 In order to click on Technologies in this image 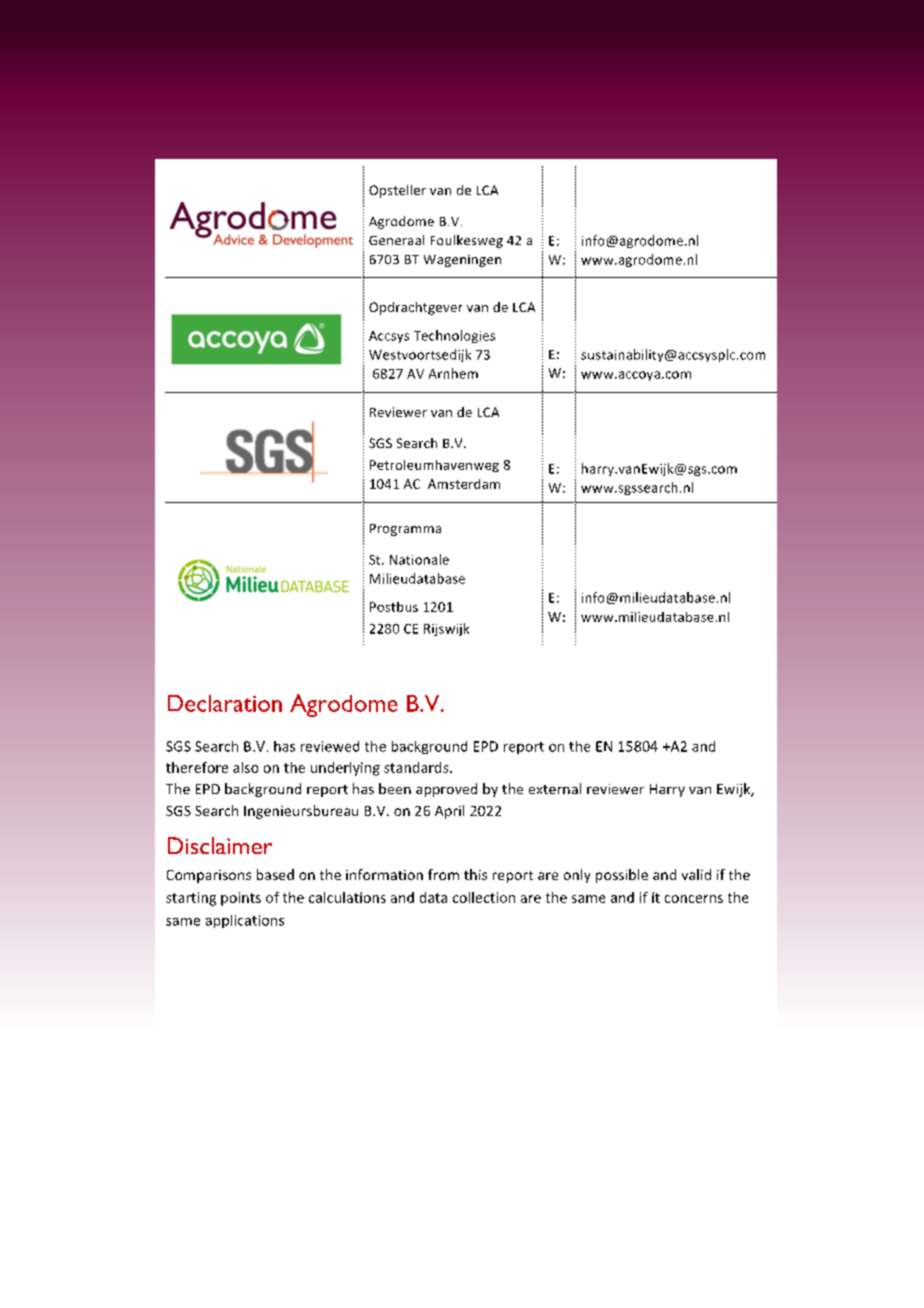, I will do `click(454, 336)`.
